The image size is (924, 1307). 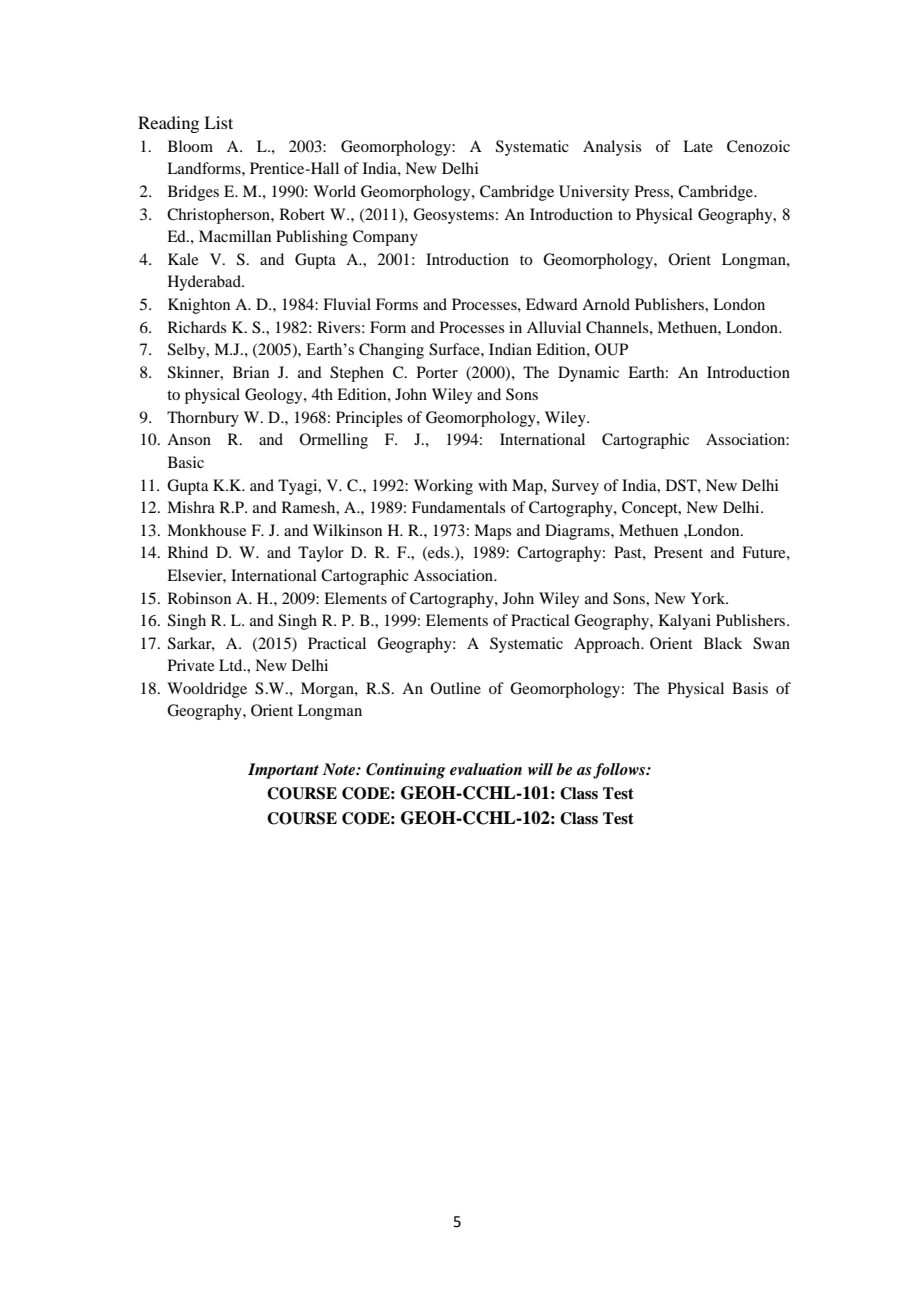 I want to click on Surface, so click(x=455, y=349).
